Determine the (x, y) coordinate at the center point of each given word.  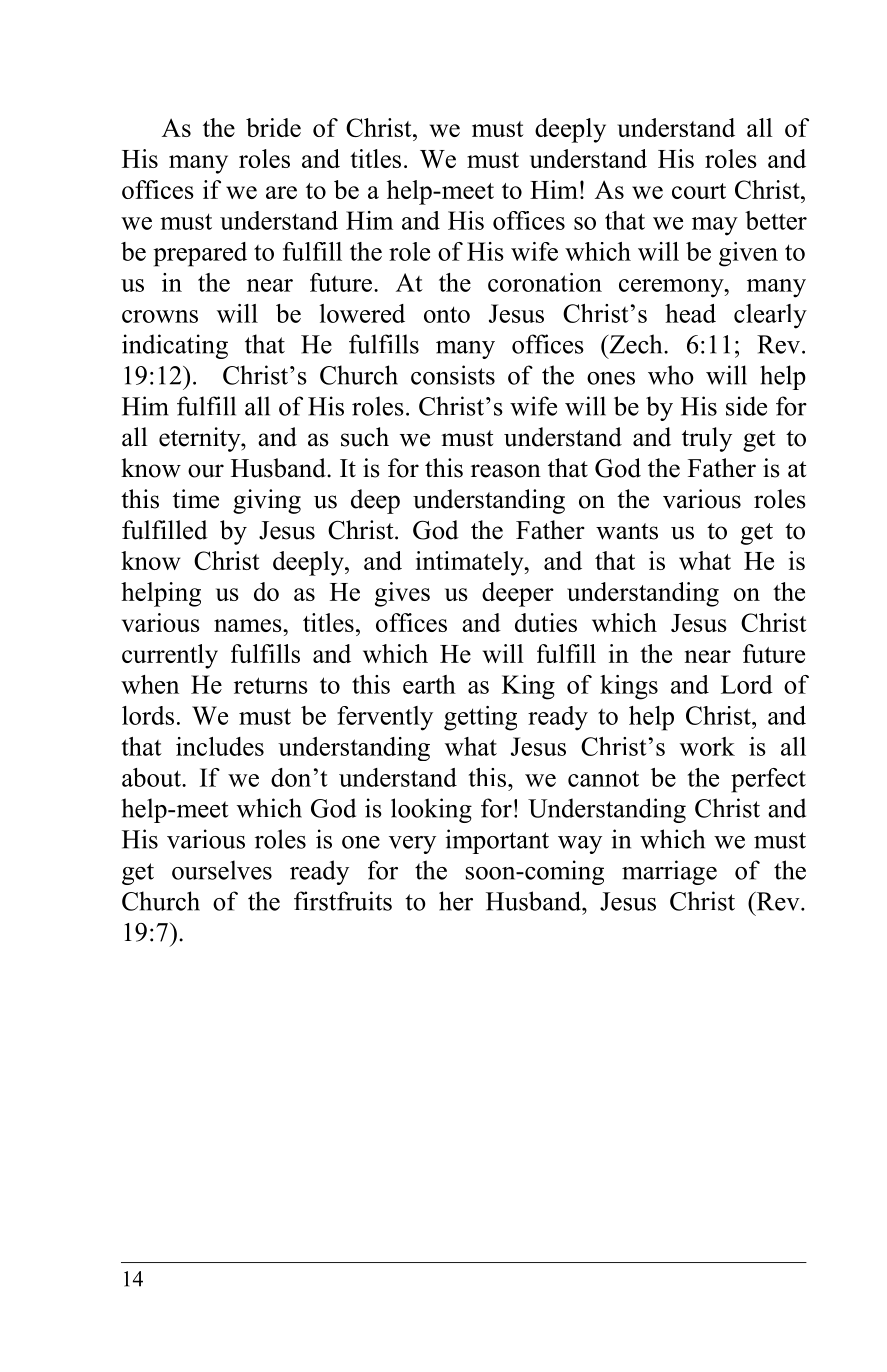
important (497, 841)
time (196, 499)
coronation (545, 282)
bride (273, 127)
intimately (471, 563)
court (699, 191)
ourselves (222, 870)
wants (627, 531)
